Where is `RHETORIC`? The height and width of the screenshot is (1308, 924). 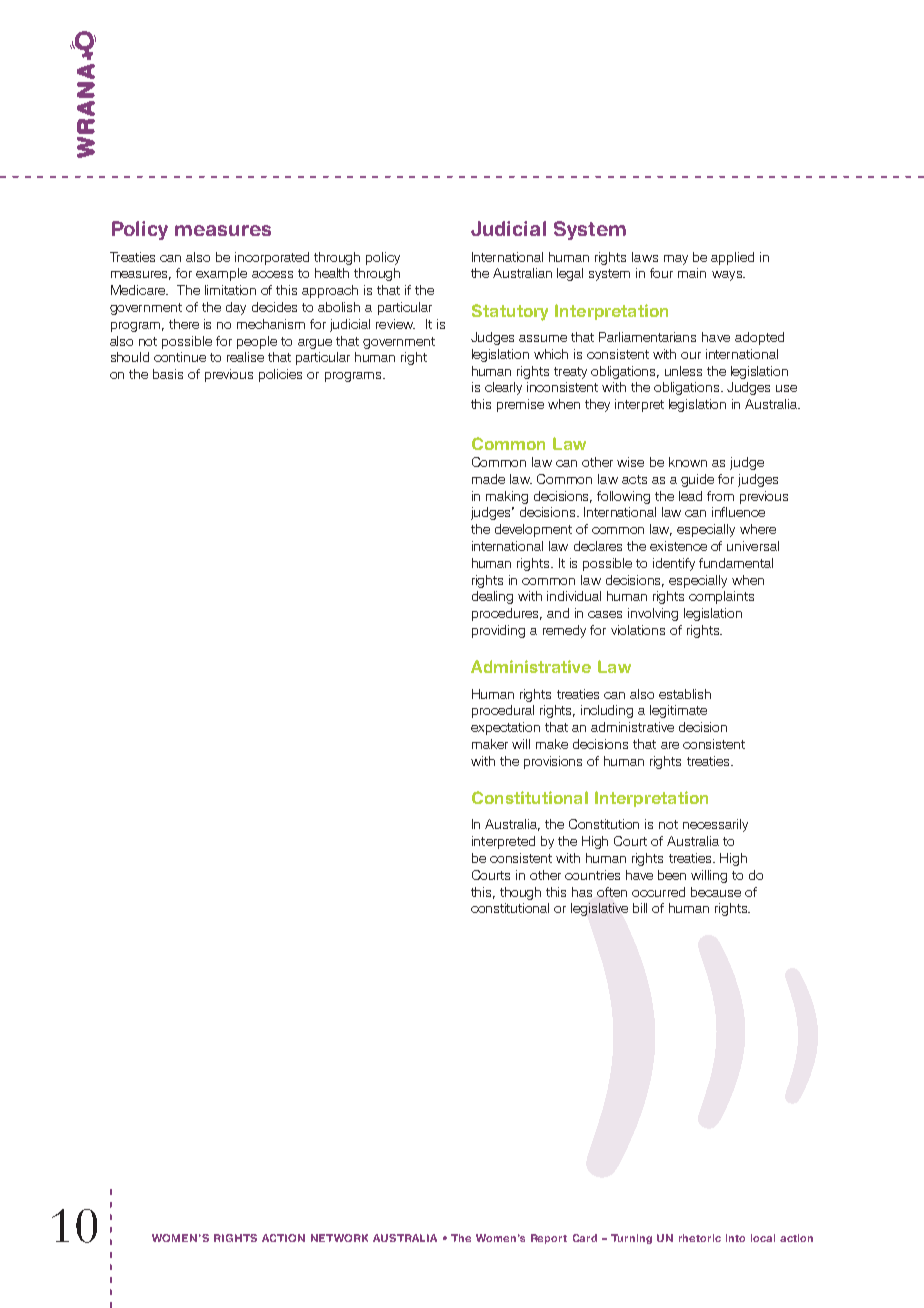
RHETORIC is located at coordinates (700, 1238).
